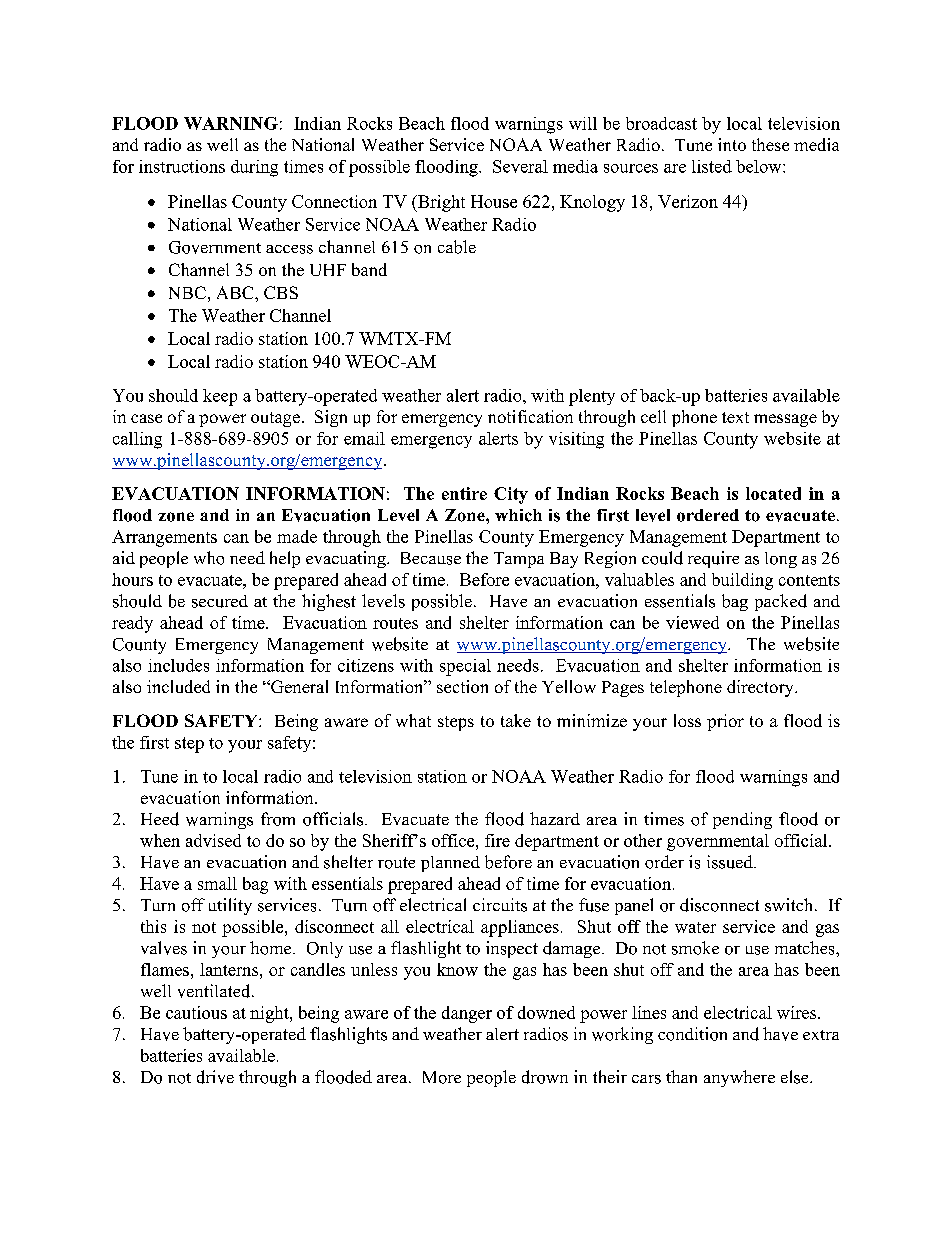 The image size is (952, 1233). I want to click on Several, so click(520, 166).
